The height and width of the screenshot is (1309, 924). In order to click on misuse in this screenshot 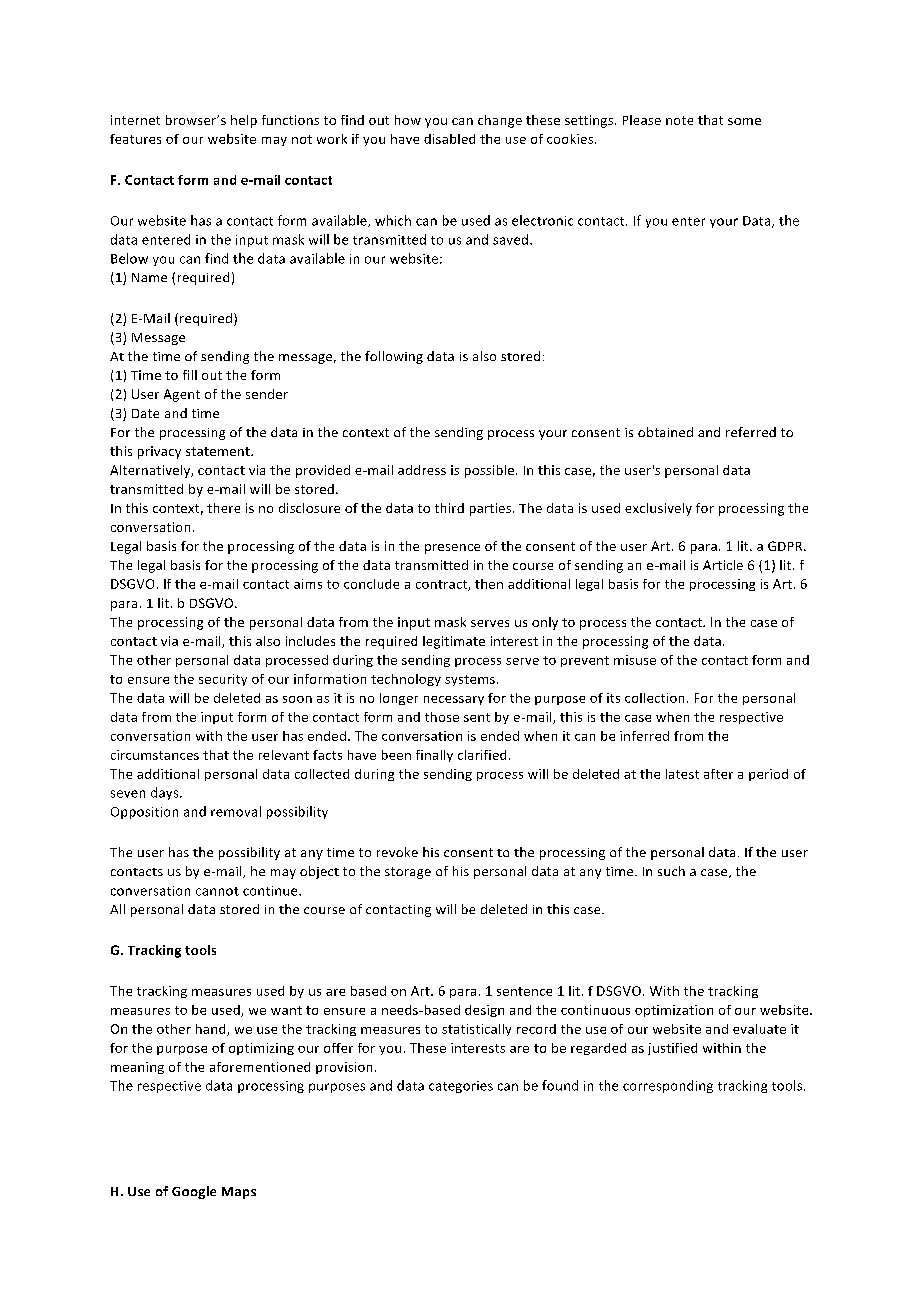, I will do `click(635, 660)`.
